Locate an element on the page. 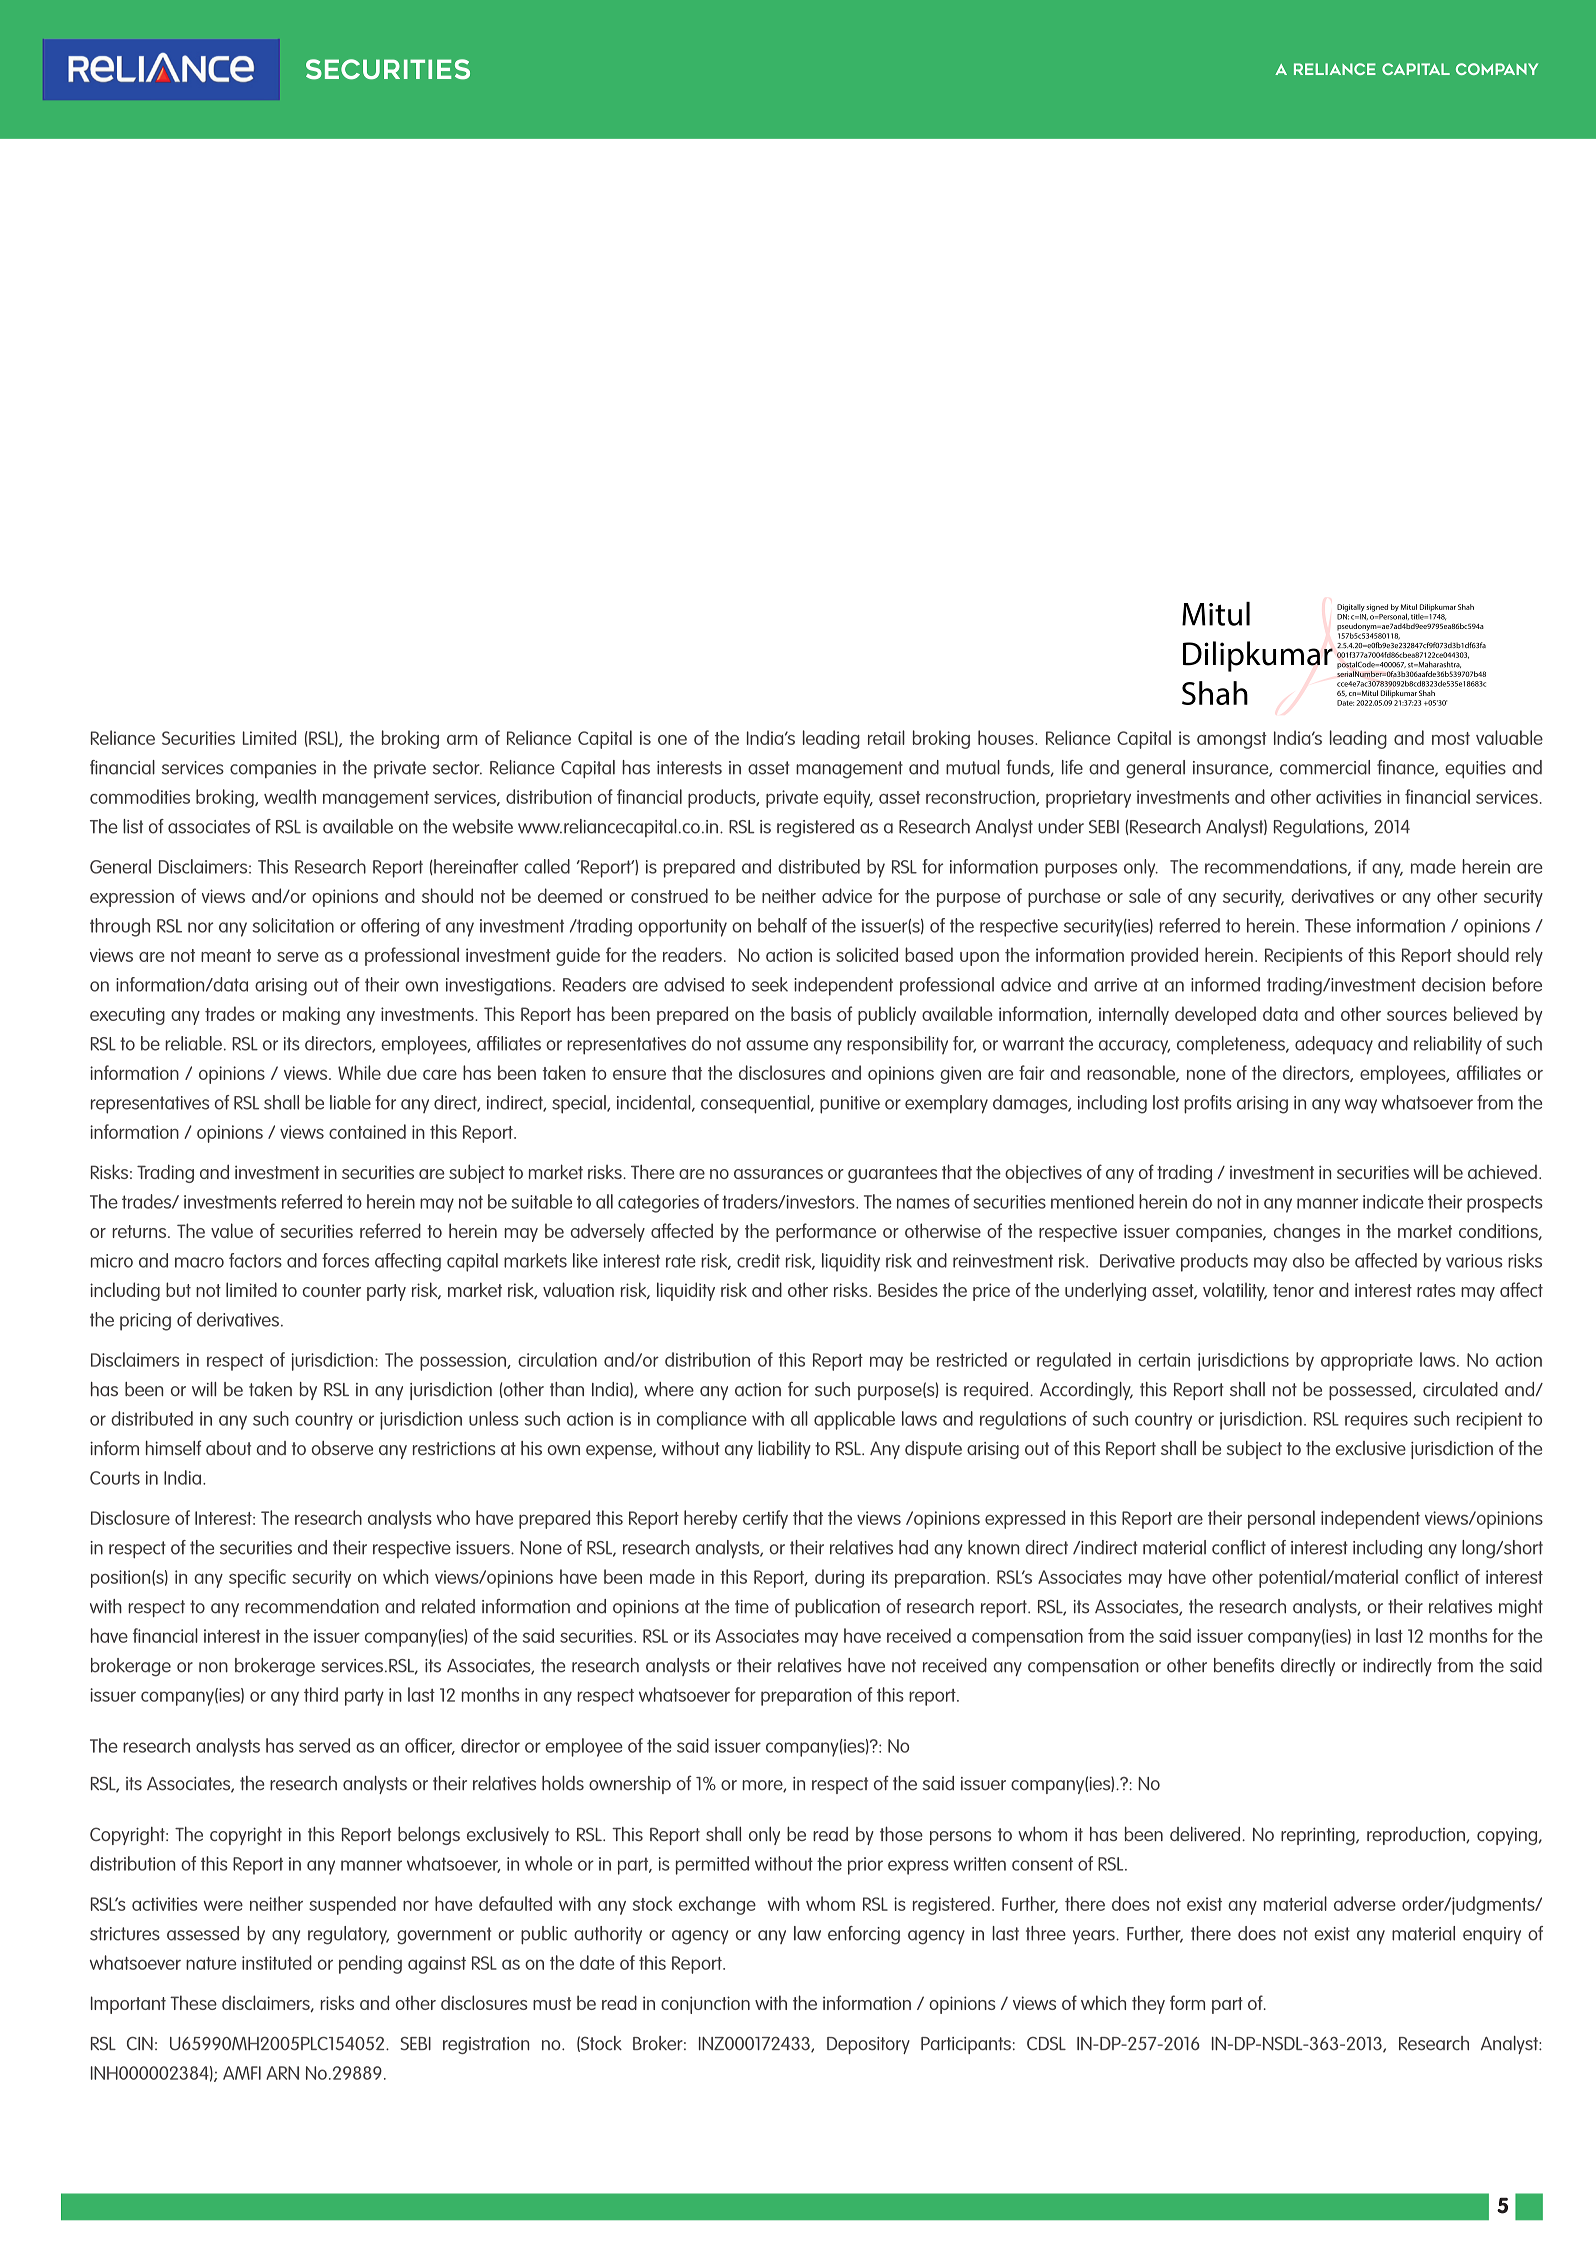 This document has width=1596, height=2257. wealth is located at coordinates (290, 796).
